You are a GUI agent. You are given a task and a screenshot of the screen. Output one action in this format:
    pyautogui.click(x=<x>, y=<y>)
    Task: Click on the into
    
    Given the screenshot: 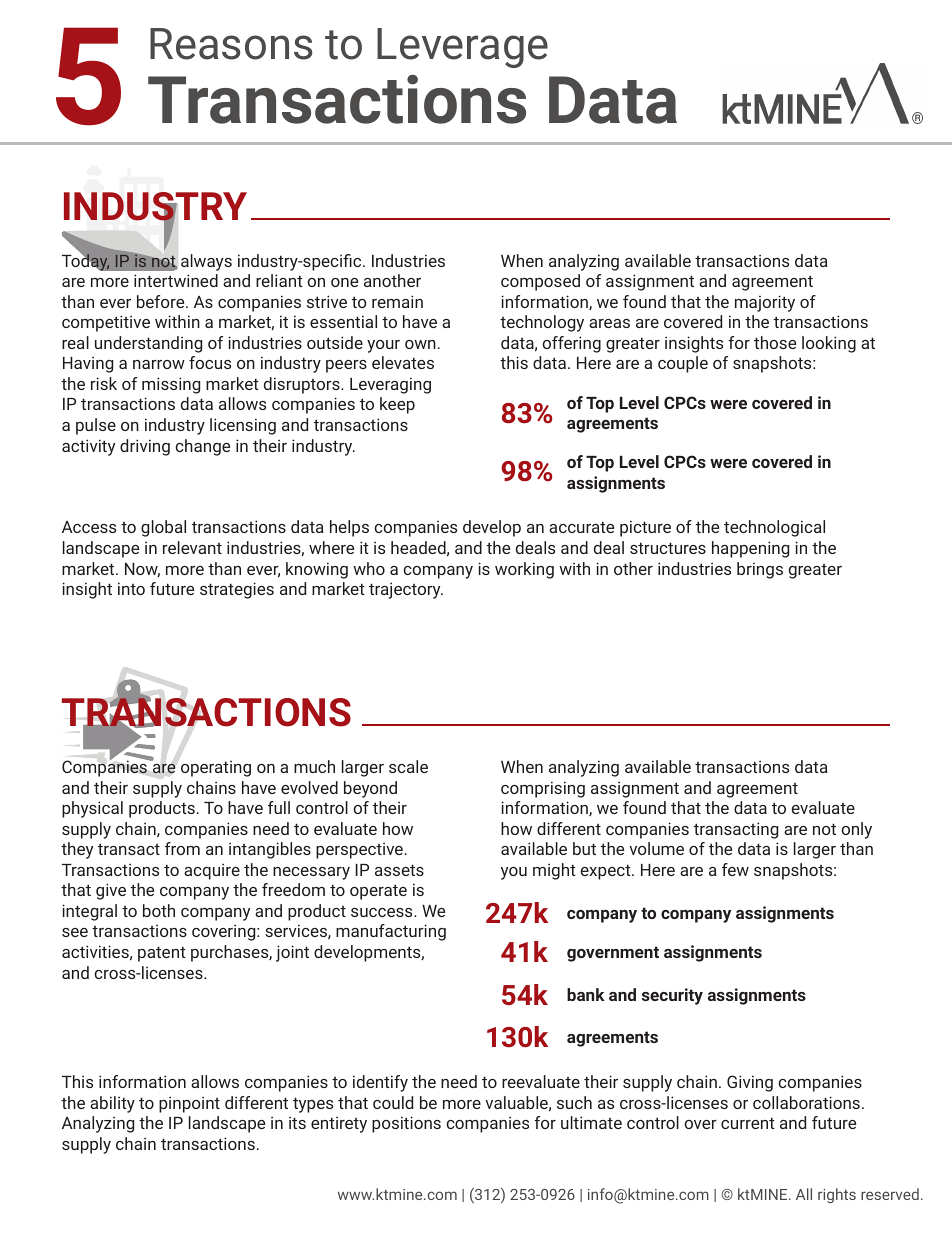 What is the action you would take?
    pyautogui.click(x=131, y=588)
